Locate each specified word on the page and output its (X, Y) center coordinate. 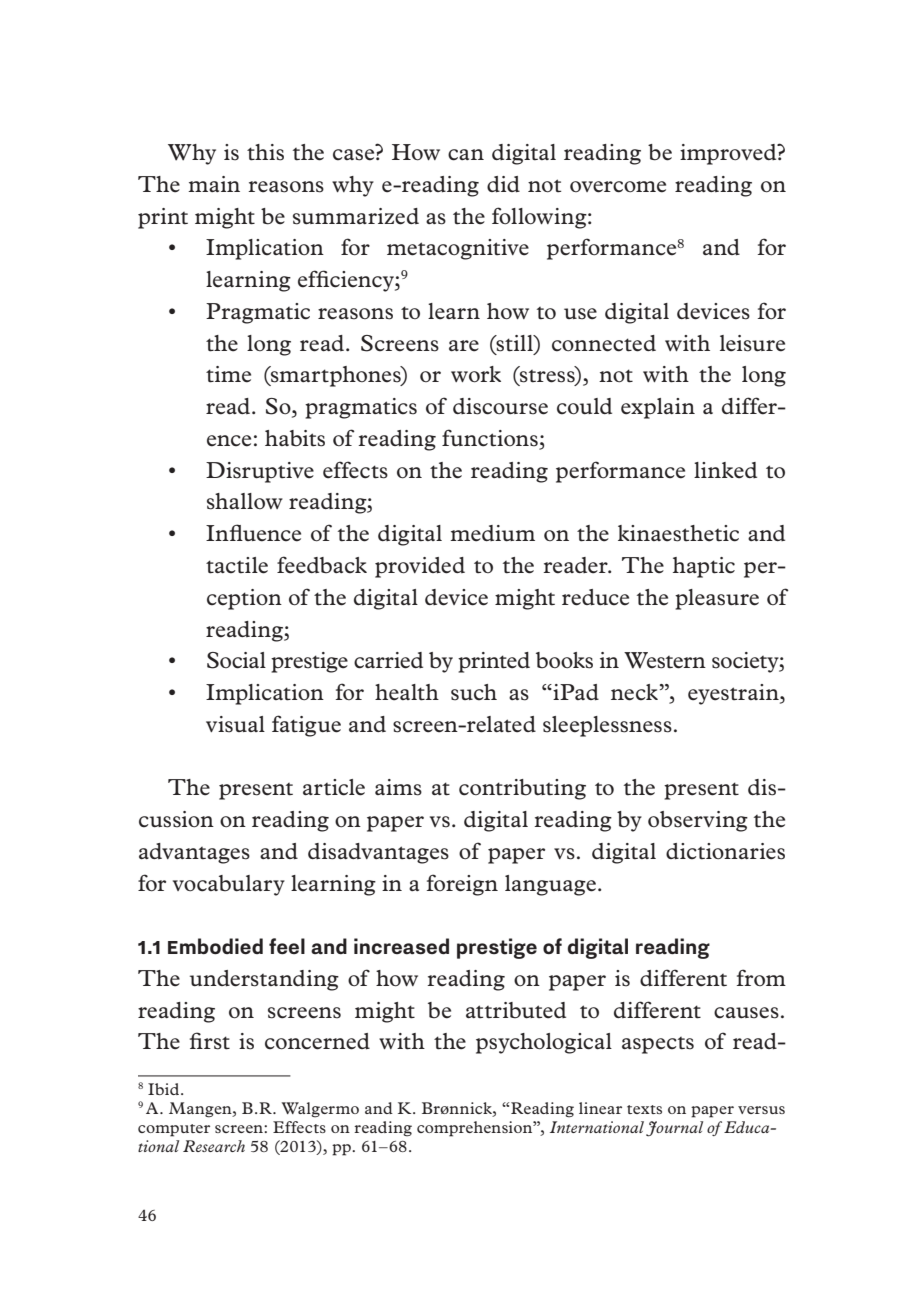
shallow (245, 501)
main (214, 184)
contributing (522, 789)
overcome (618, 187)
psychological (544, 1043)
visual (235, 724)
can (466, 155)
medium (492, 533)
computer (174, 1130)
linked (725, 470)
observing (698, 821)
